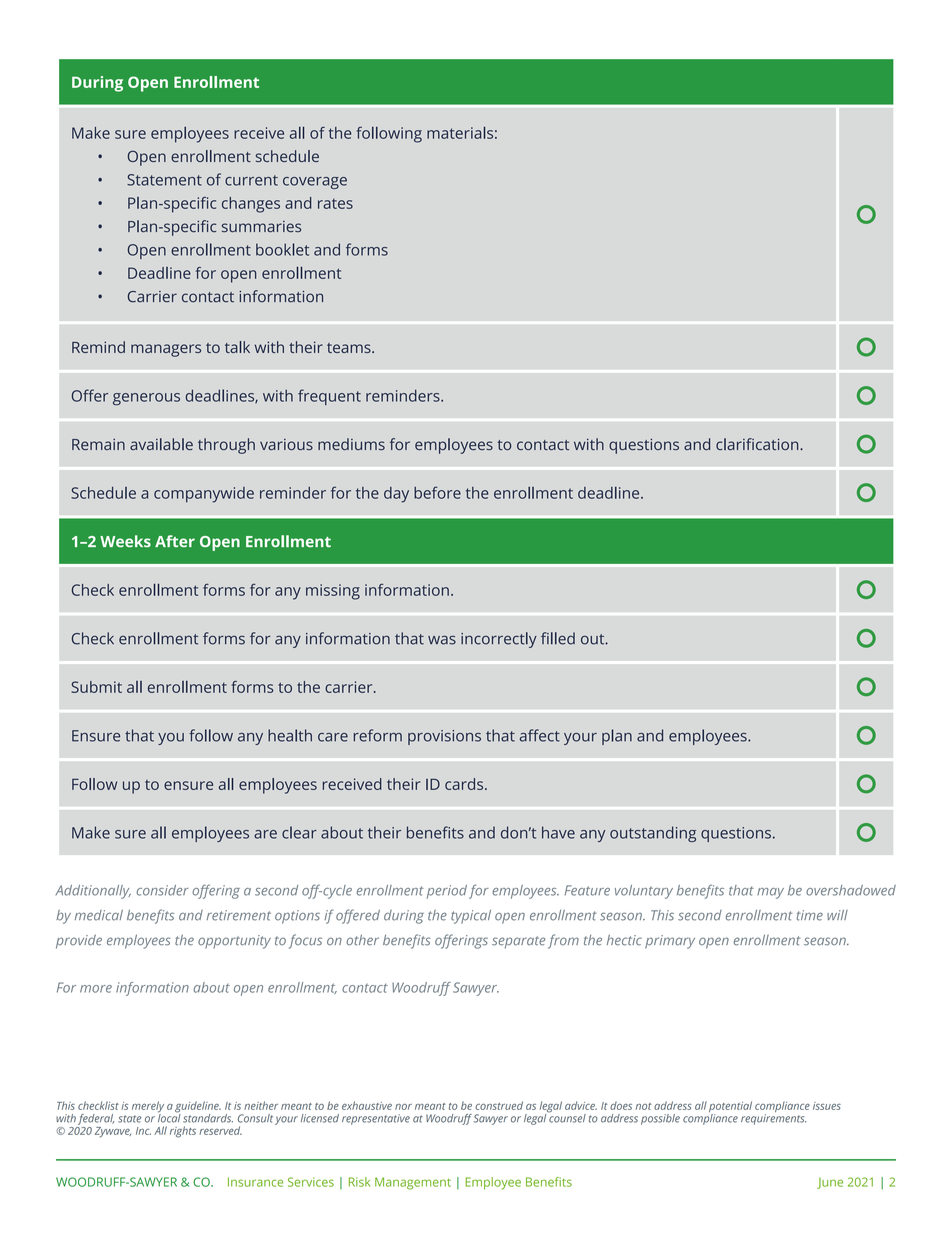 This screenshot has width=952, height=1233. I want to click on available, so click(161, 444).
